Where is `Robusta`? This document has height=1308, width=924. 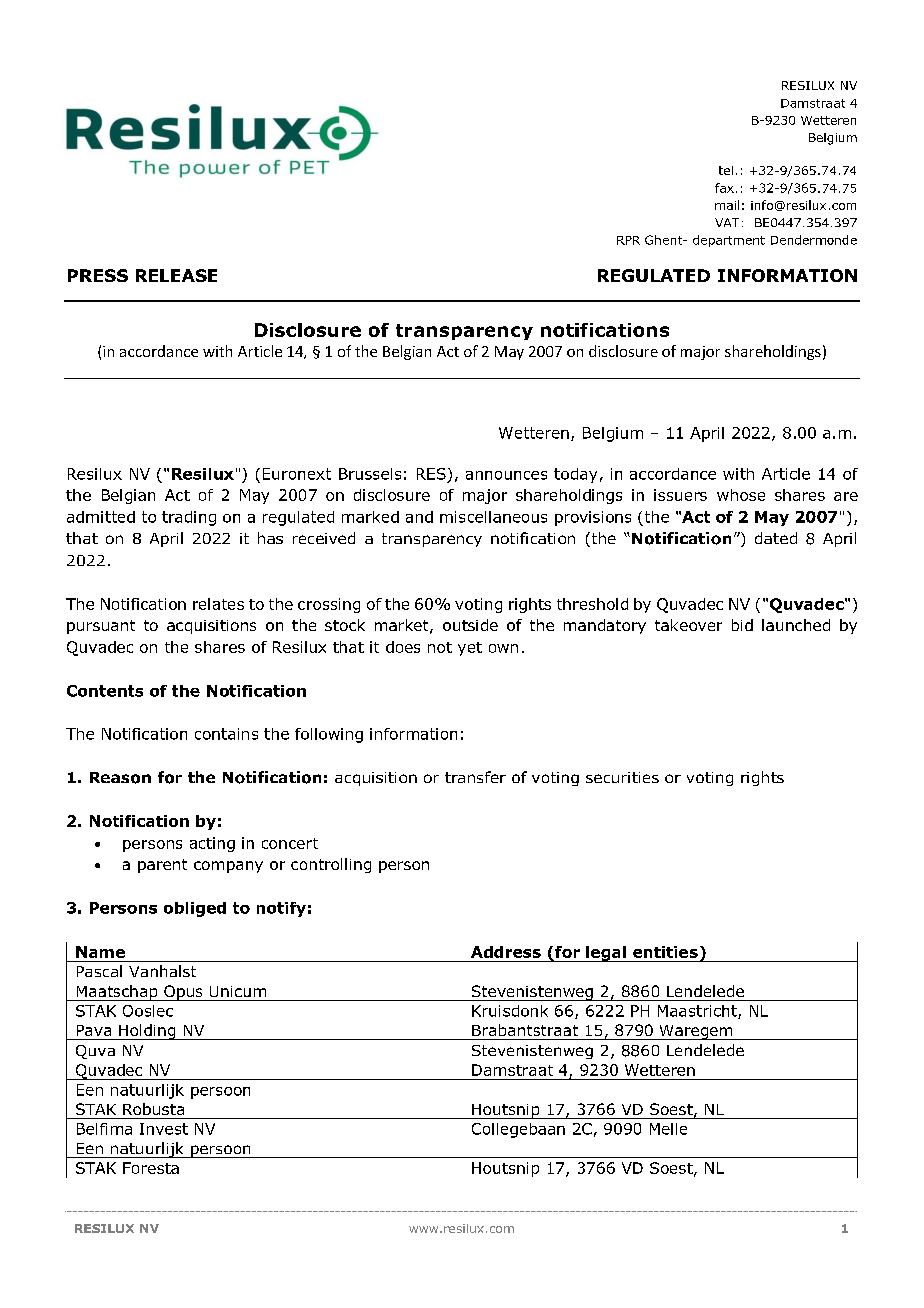 Robusta is located at coordinates (153, 1109).
